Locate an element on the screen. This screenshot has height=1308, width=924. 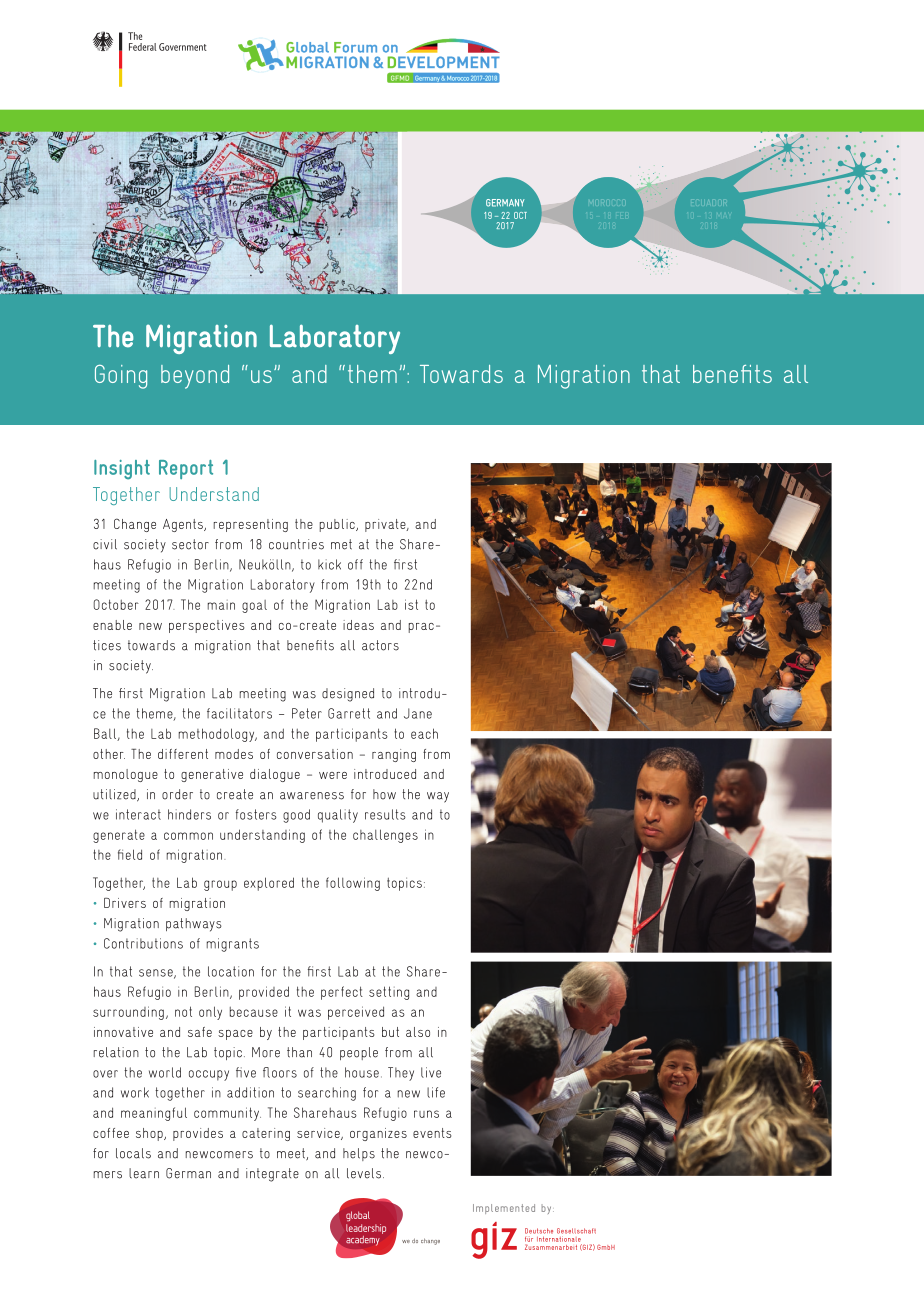
each is located at coordinates (424, 733).
